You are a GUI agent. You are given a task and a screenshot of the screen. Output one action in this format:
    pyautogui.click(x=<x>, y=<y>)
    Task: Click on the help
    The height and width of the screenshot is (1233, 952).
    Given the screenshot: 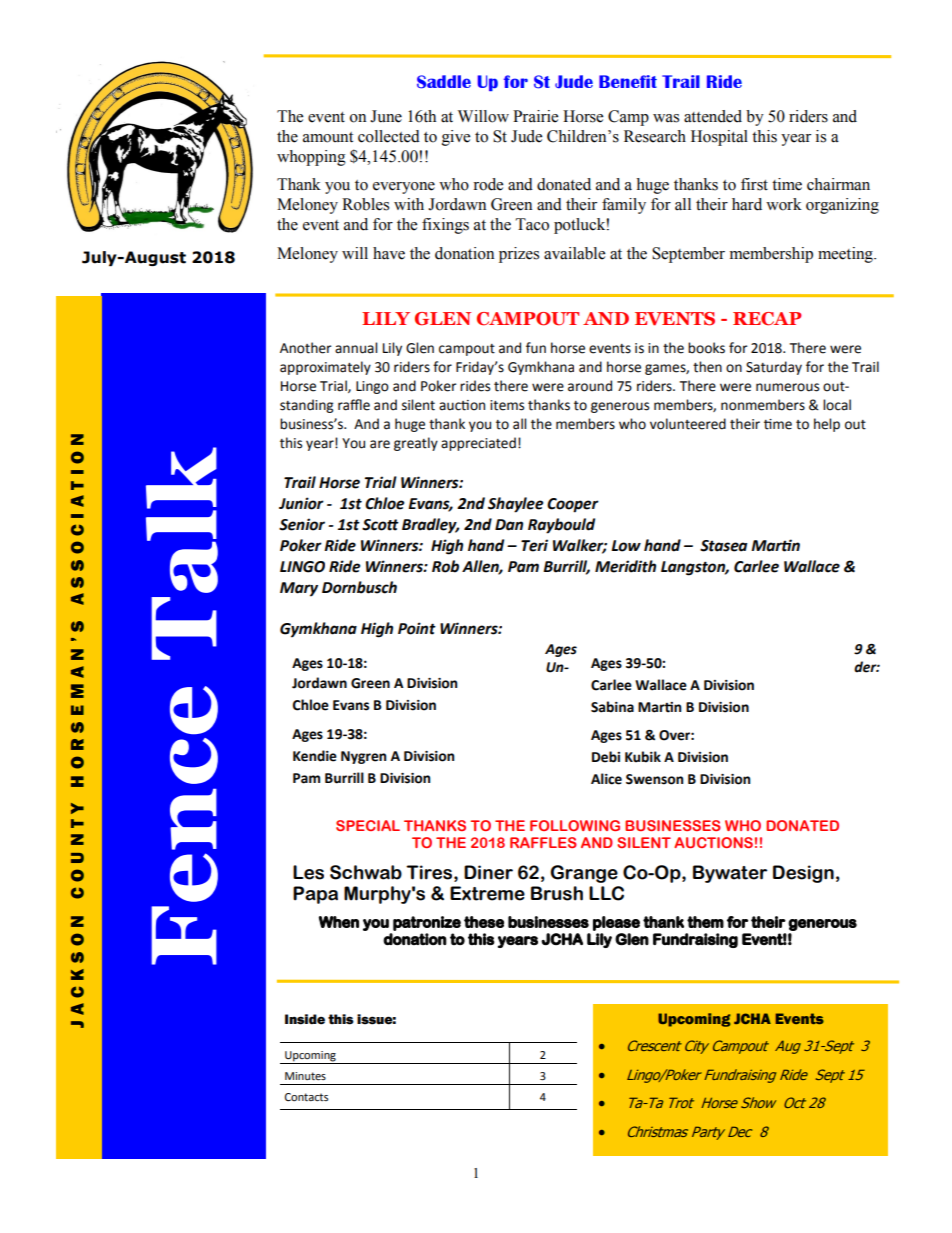 What is the action you would take?
    pyautogui.click(x=827, y=425)
